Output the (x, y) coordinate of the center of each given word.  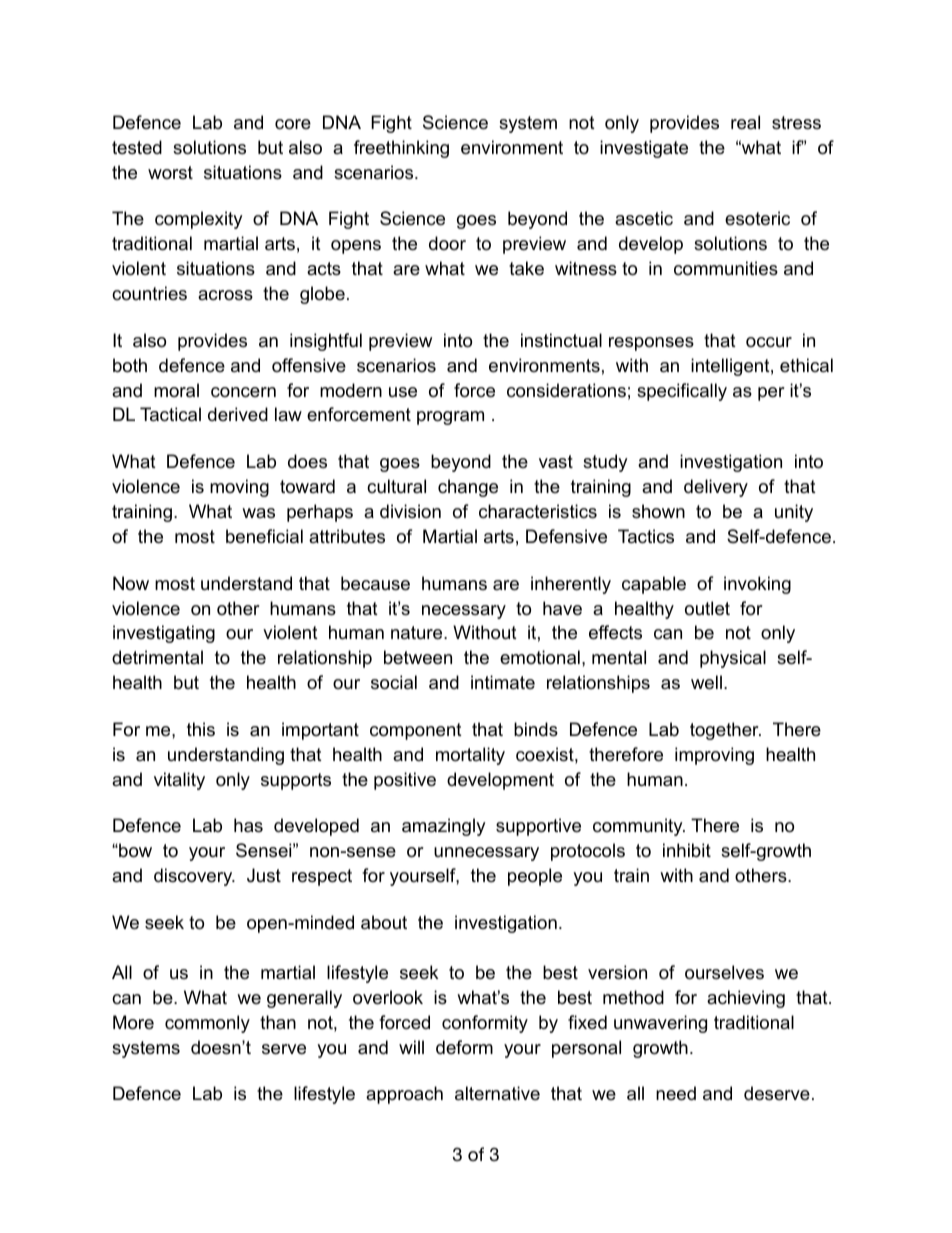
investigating (164, 634)
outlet (707, 608)
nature (418, 633)
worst (170, 172)
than (278, 1022)
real (745, 122)
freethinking (401, 149)
